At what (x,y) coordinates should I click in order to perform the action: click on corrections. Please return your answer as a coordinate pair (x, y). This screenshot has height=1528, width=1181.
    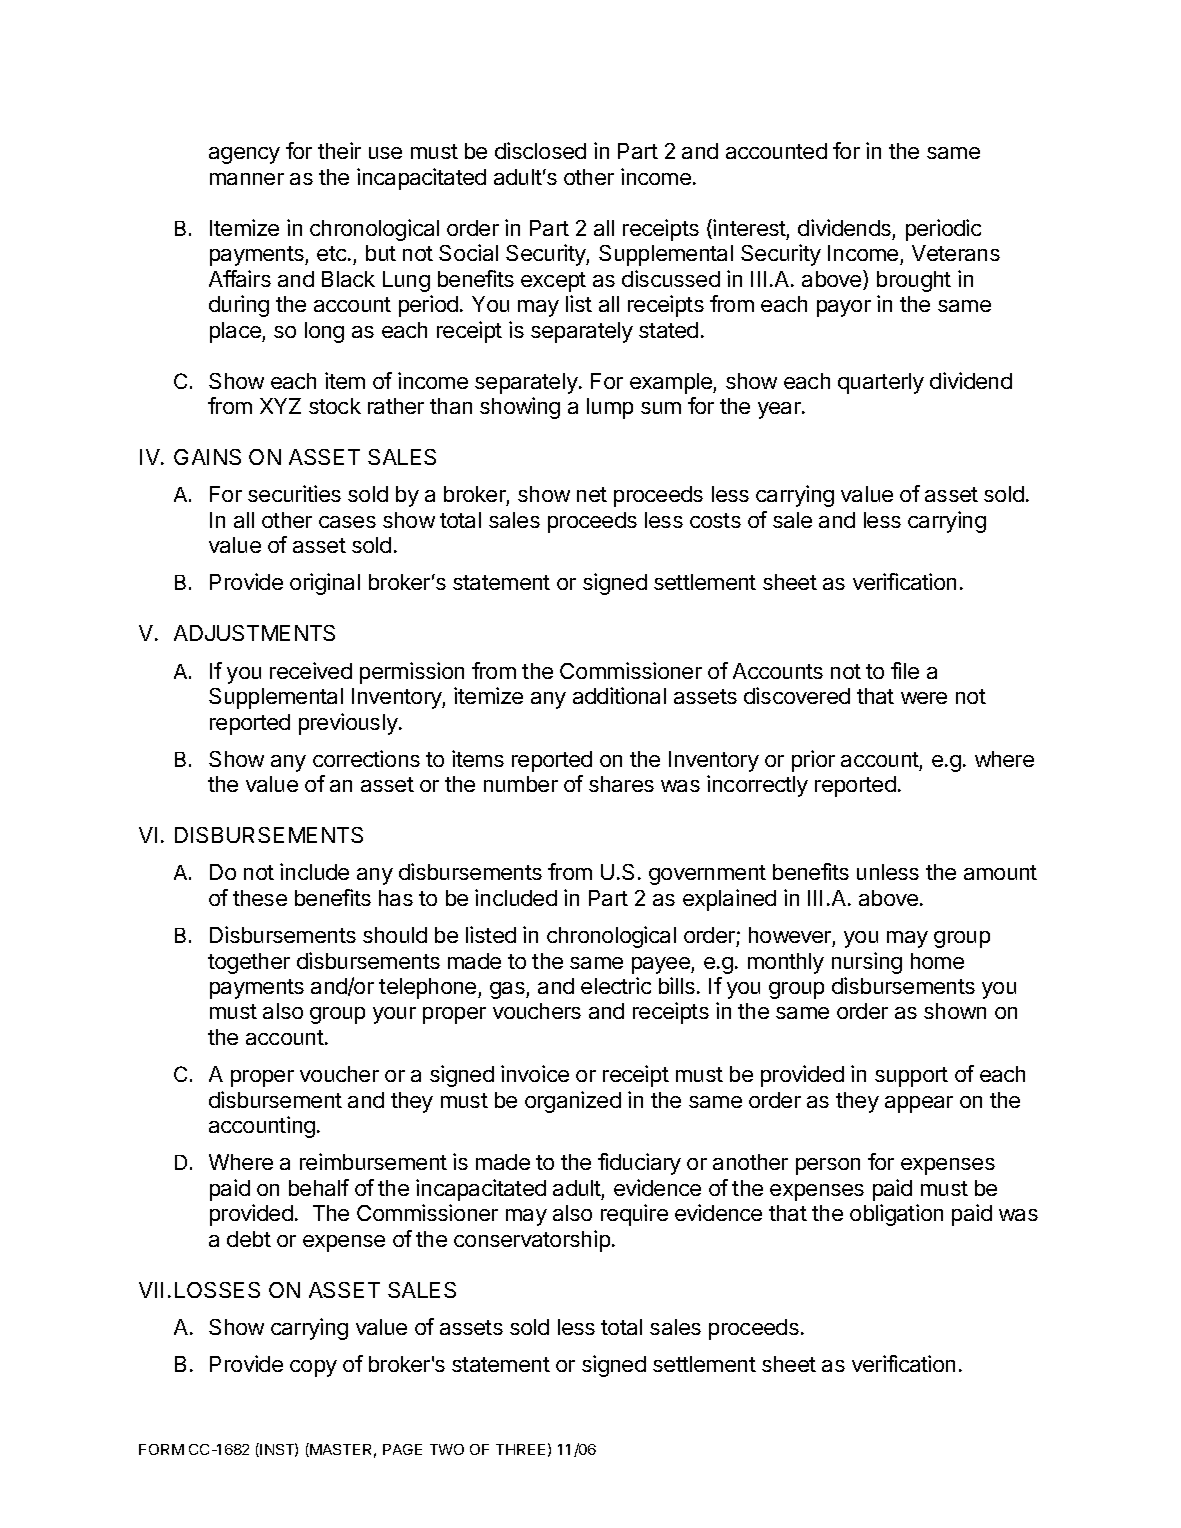
    Looking at the image, I should click on (366, 758).
